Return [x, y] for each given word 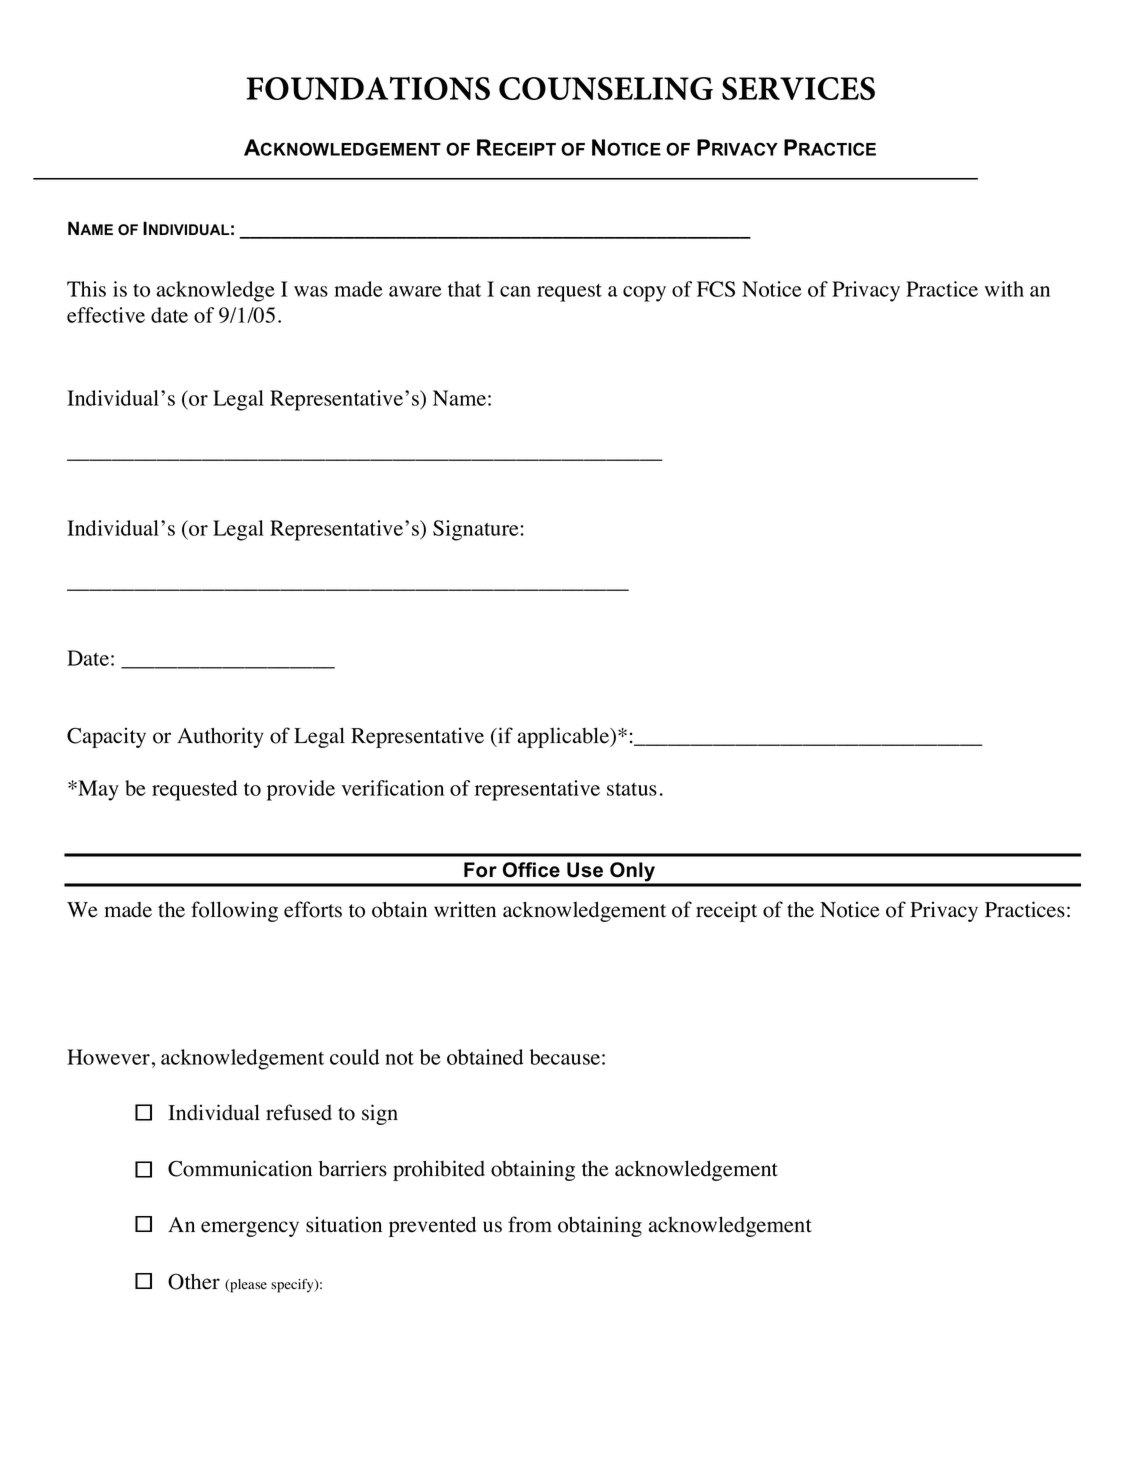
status [632, 789]
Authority [220, 737]
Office [531, 870]
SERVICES [798, 88]
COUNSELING [606, 88]
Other [194, 1281]
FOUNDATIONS [368, 88]
